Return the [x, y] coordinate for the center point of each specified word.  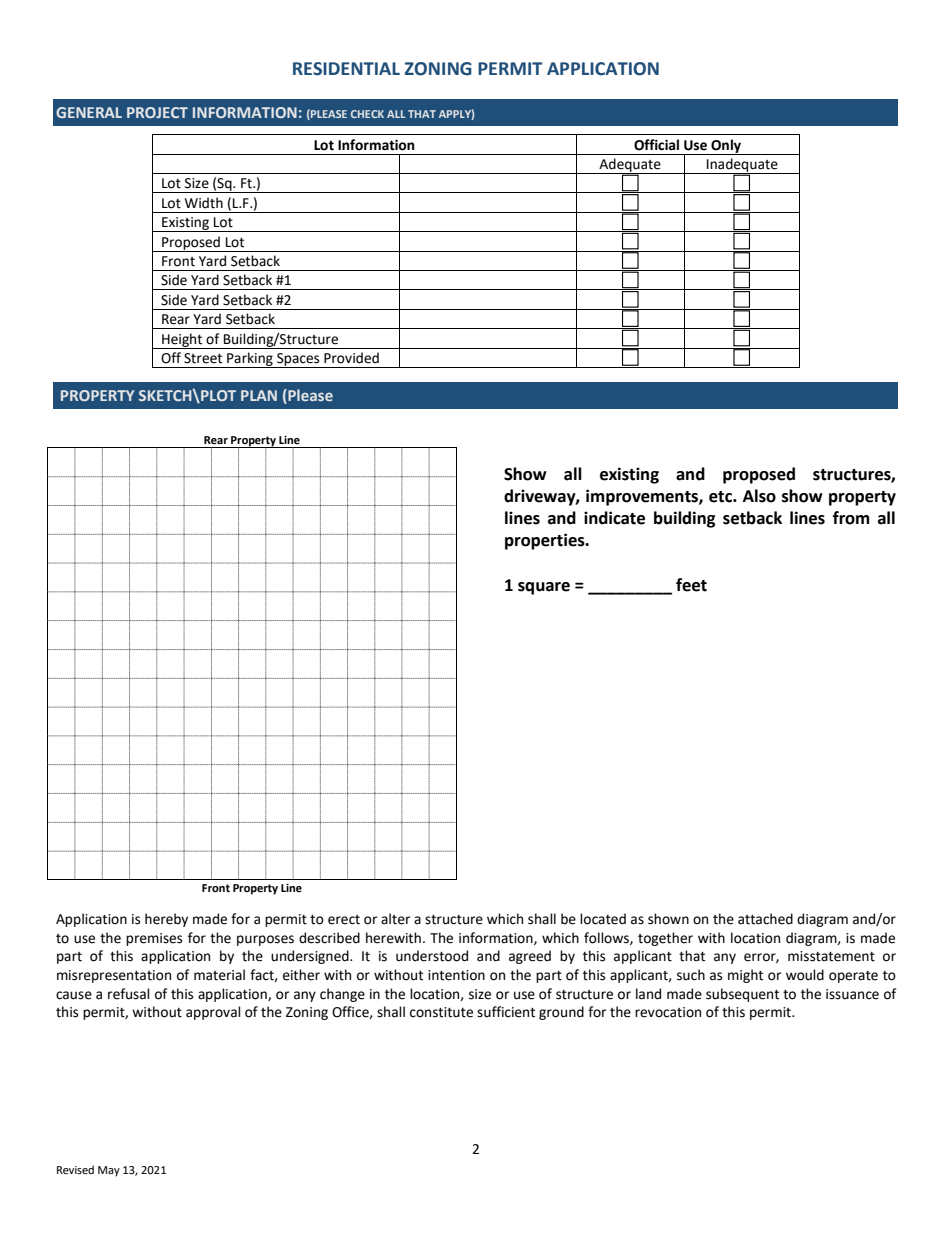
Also [759, 496]
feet [691, 585]
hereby [166, 920]
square [544, 588]
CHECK [367, 114]
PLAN [259, 395]
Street [203, 358]
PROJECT [157, 112]
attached [765, 919]
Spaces [298, 360]
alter [395, 919]
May [109, 1171]
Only [726, 147]
